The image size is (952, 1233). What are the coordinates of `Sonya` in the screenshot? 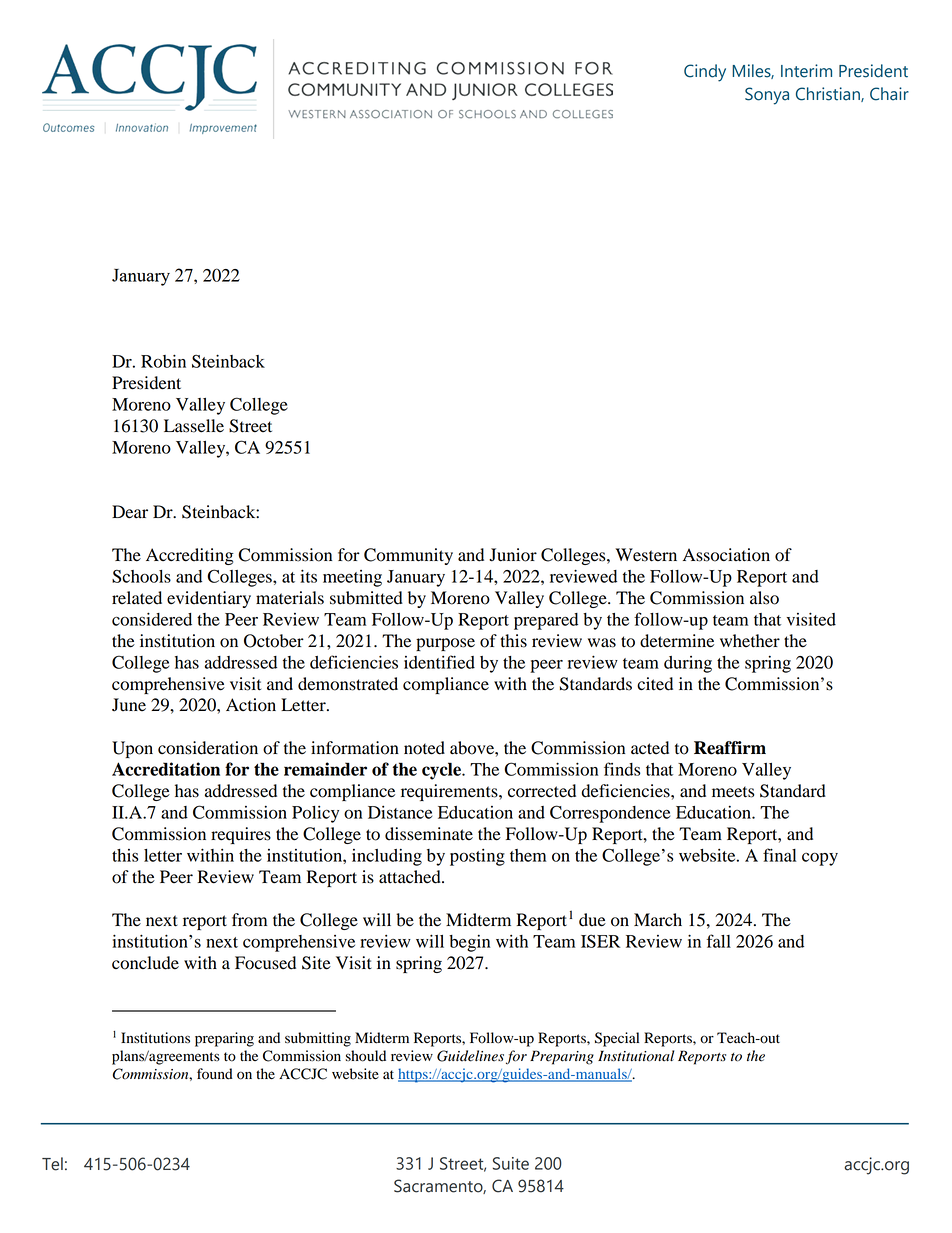 It's located at (767, 96).
